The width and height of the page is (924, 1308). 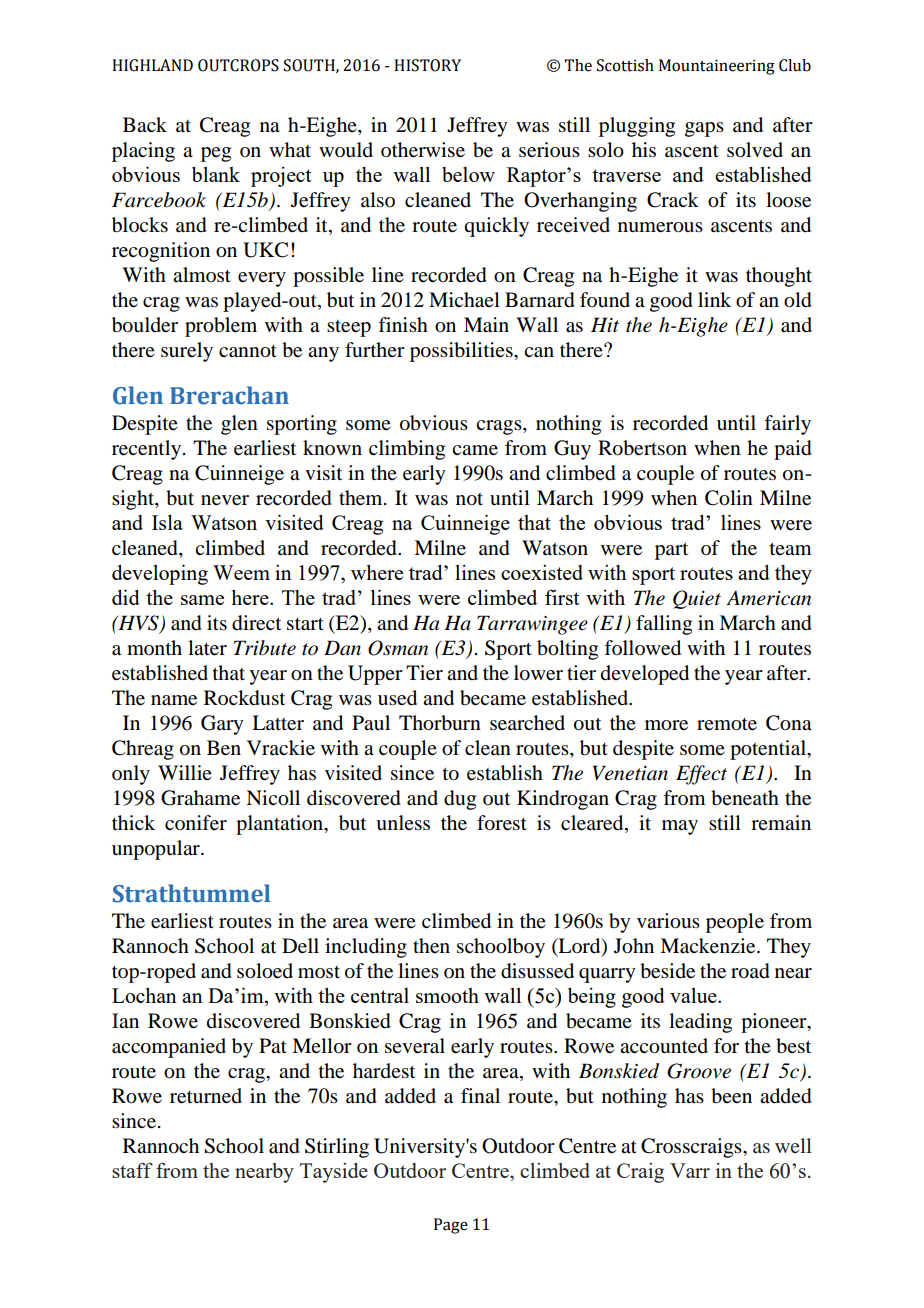 I want to click on OUTCROPS, so click(x=238, y=65).
